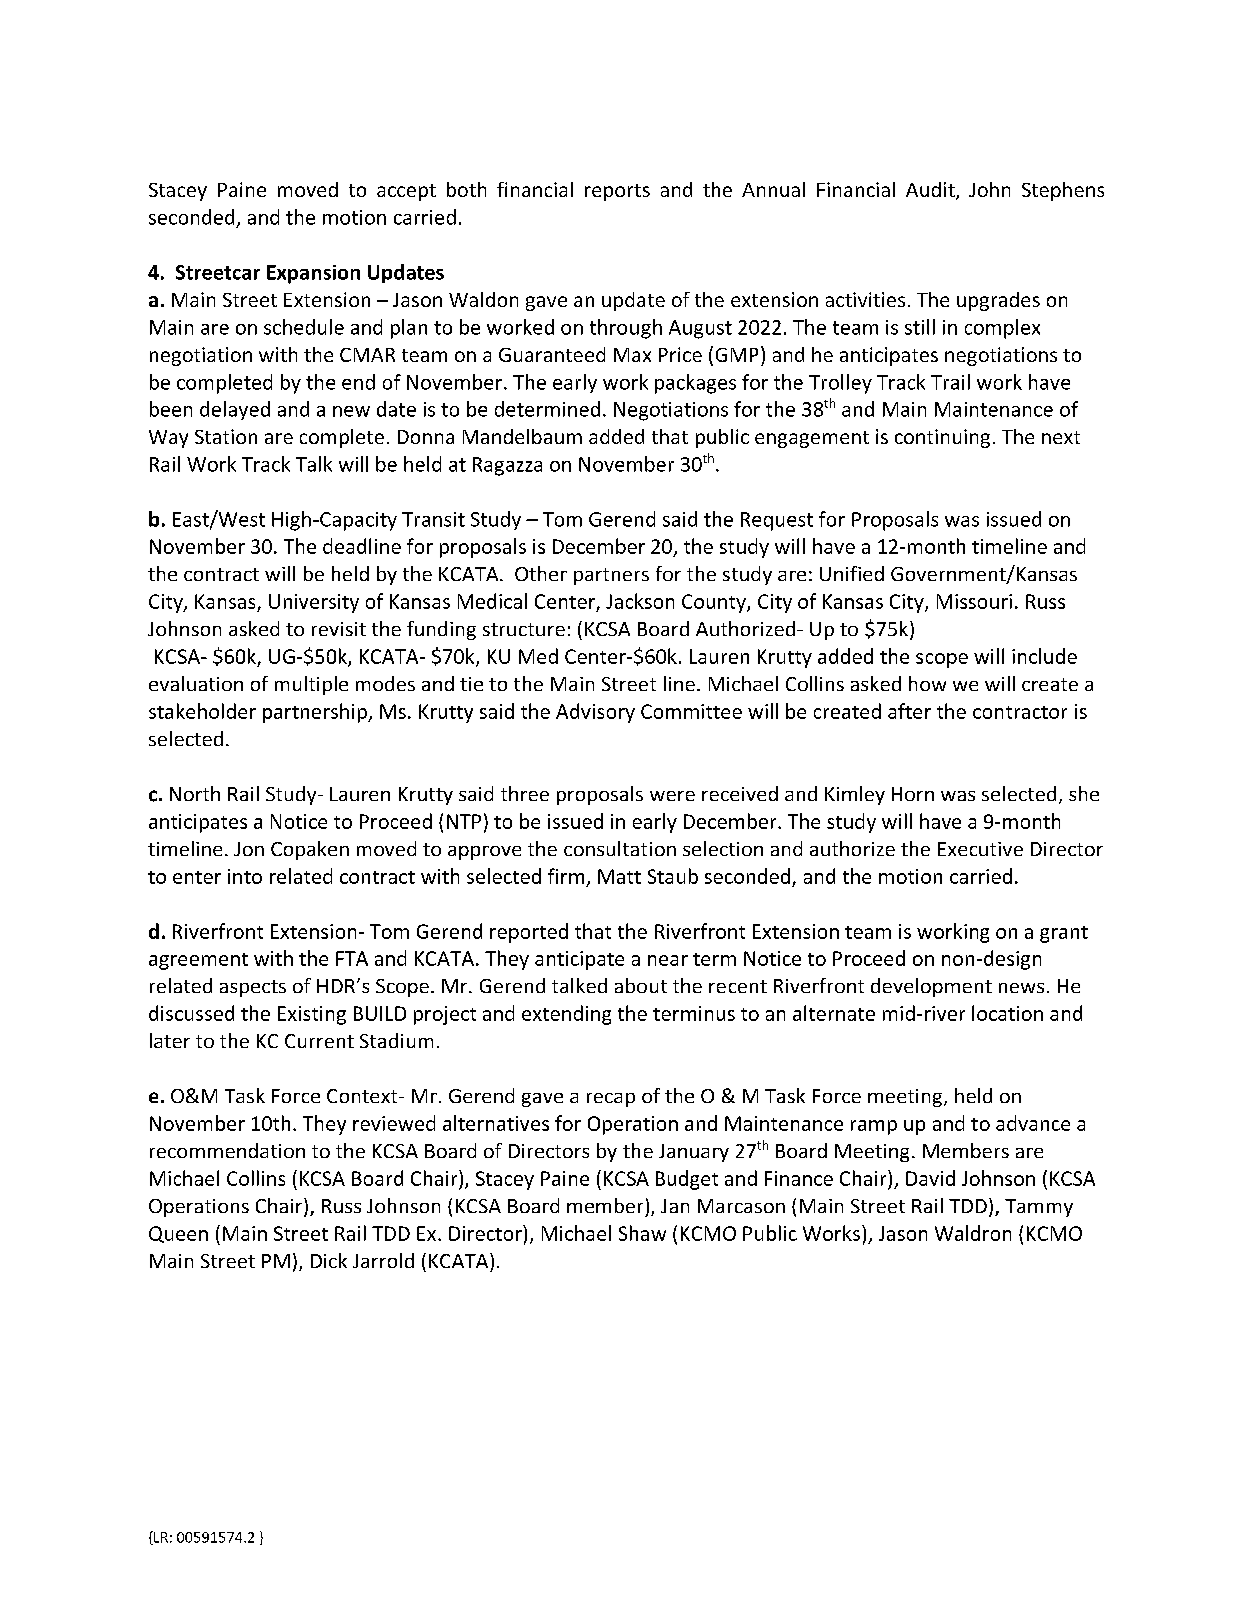  I want to click on Queen, so click(178, 1234).
